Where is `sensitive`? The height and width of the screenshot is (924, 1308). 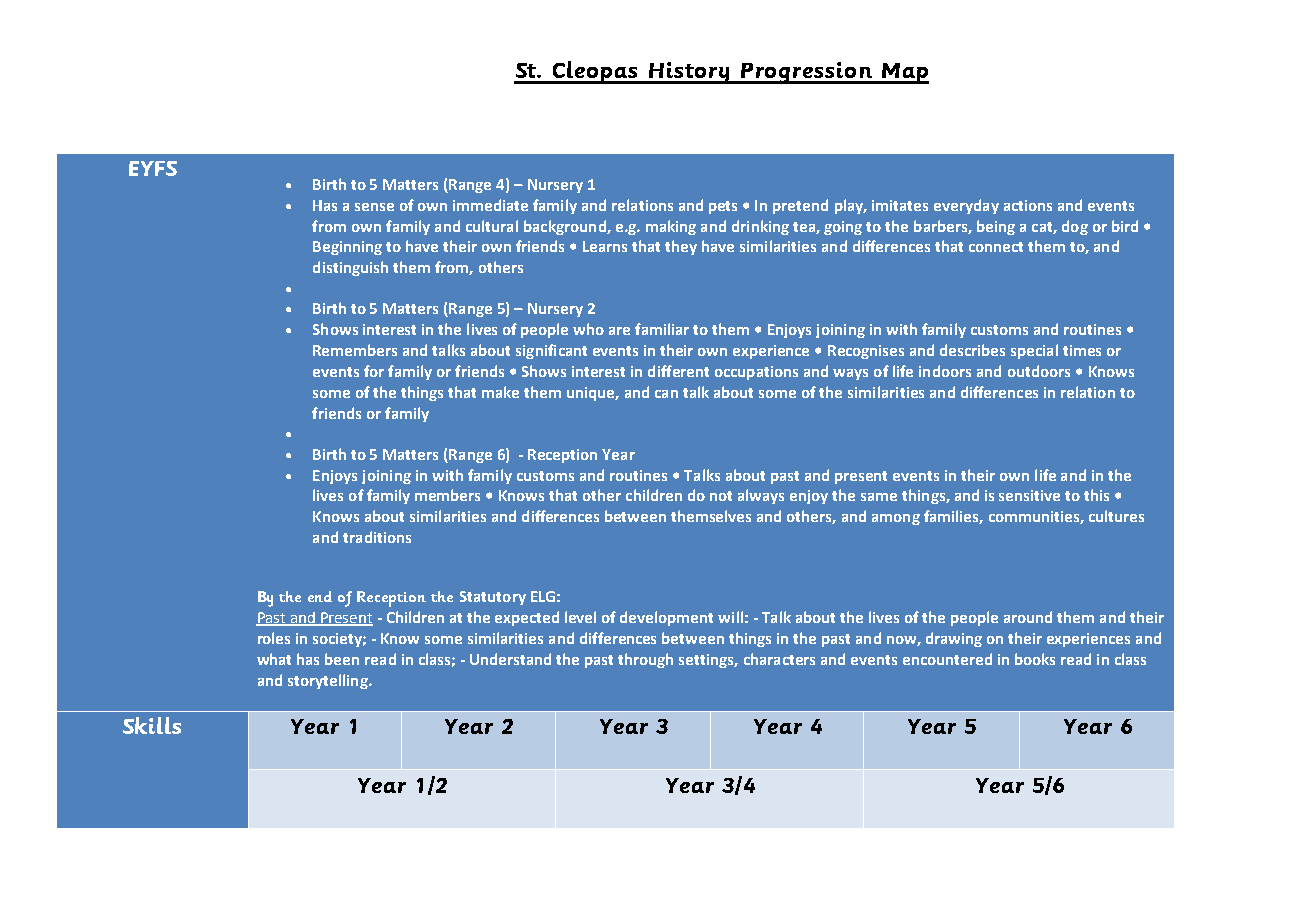 sensitive is located at coordinates (1029, 495).
